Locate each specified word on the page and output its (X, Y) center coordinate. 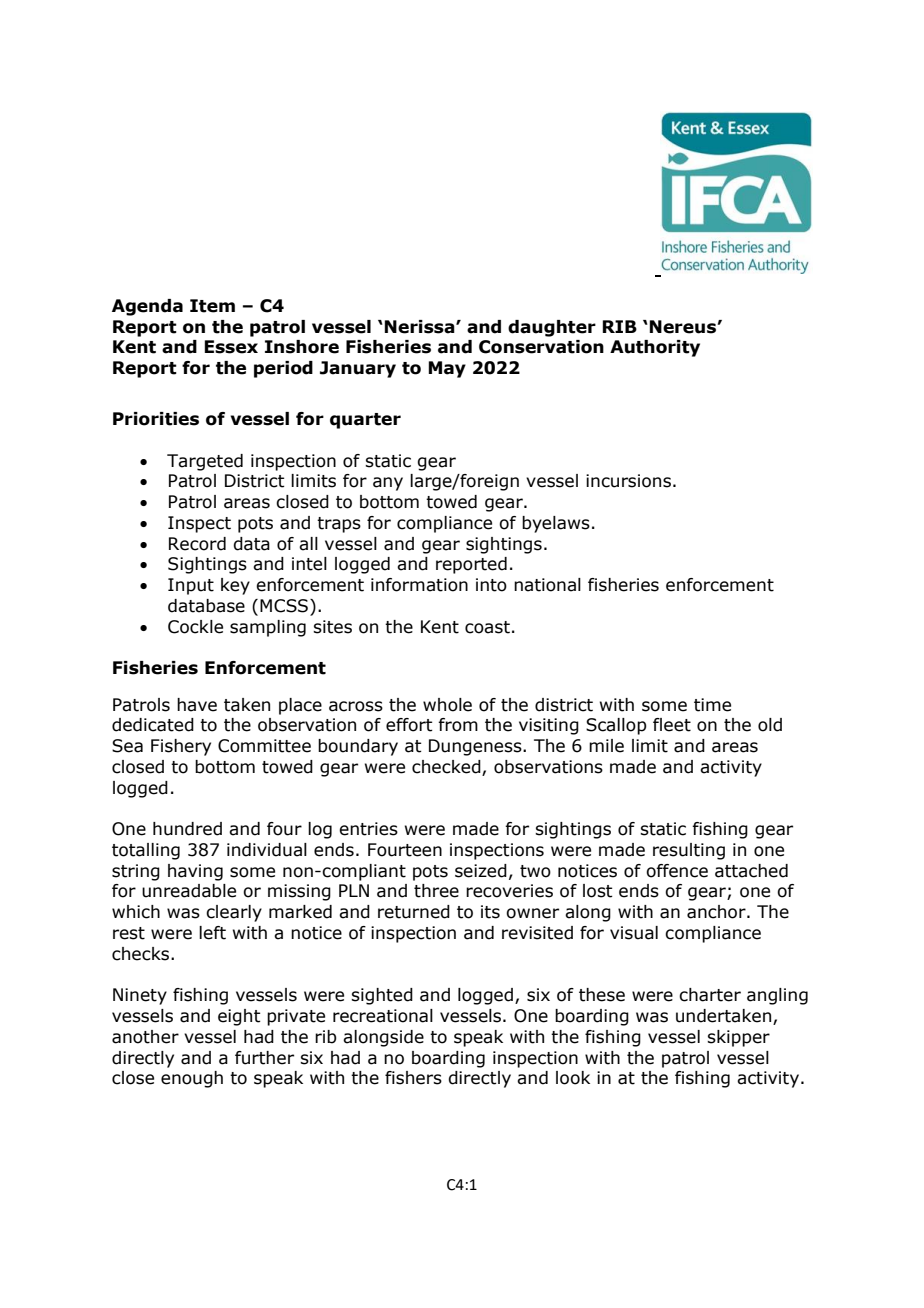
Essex (231, 347)
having (195, 872)
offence (677, 871)
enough (192, 1079)
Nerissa (420, 327)
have (197, 705)
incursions (628, 481)
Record (197, 544)
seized (481, 871)
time (712, 705)
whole (447, 705)
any (388, 484)
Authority (655, 348)
